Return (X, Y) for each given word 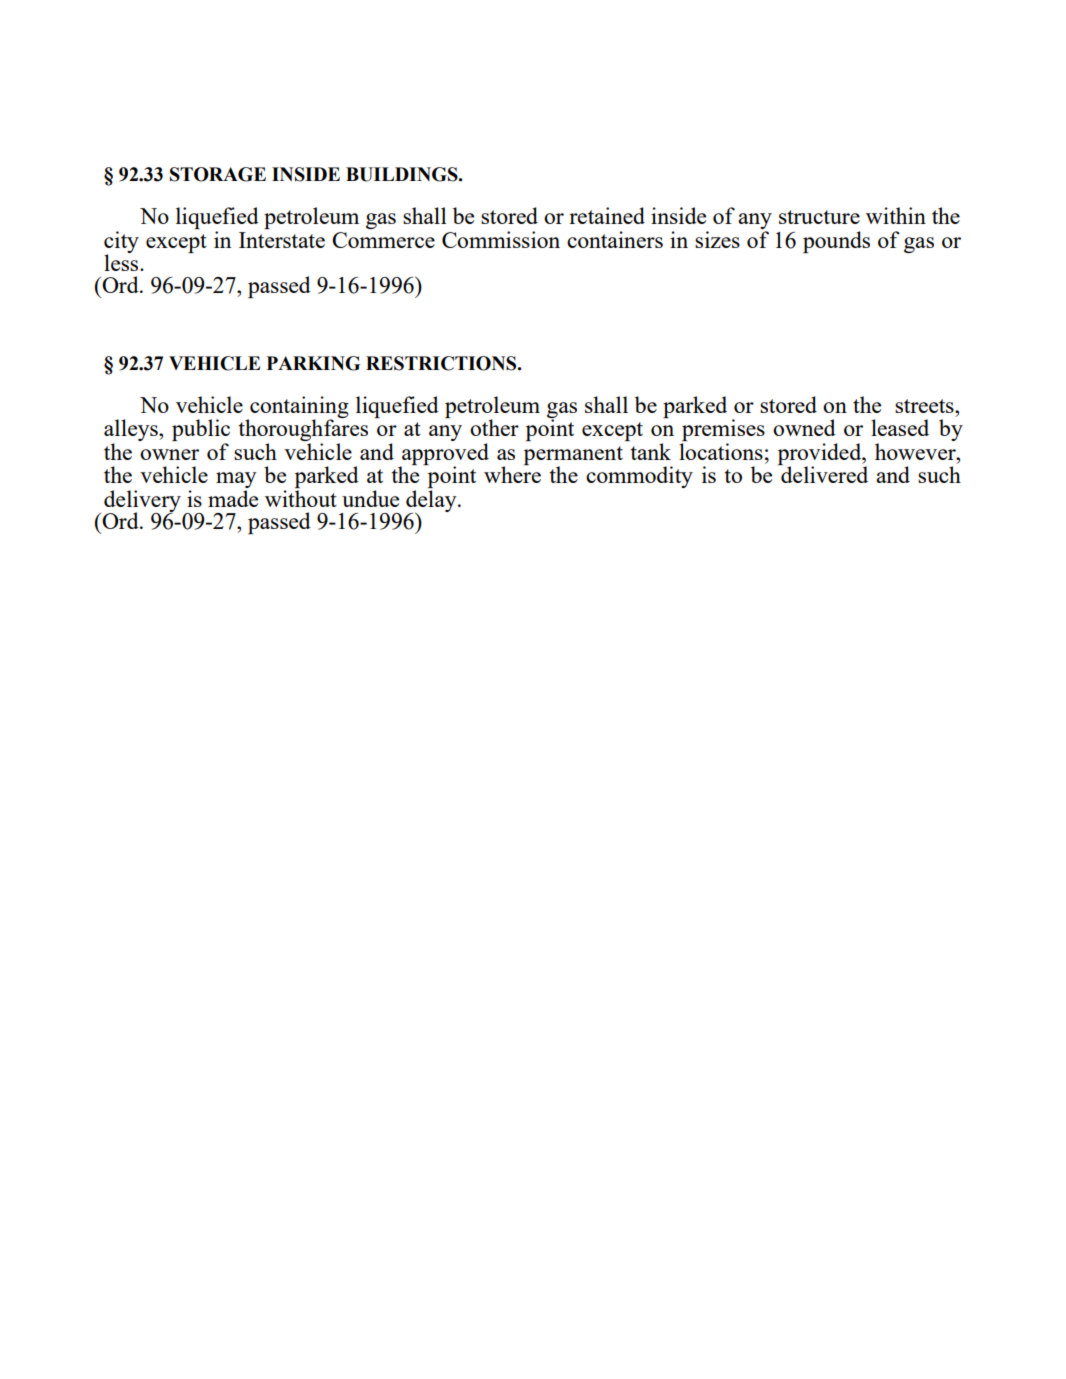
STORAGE (218, 174)
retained (607, 215)
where (512, 474)
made (233, 498)
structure (819, 217)
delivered (824, 474)
